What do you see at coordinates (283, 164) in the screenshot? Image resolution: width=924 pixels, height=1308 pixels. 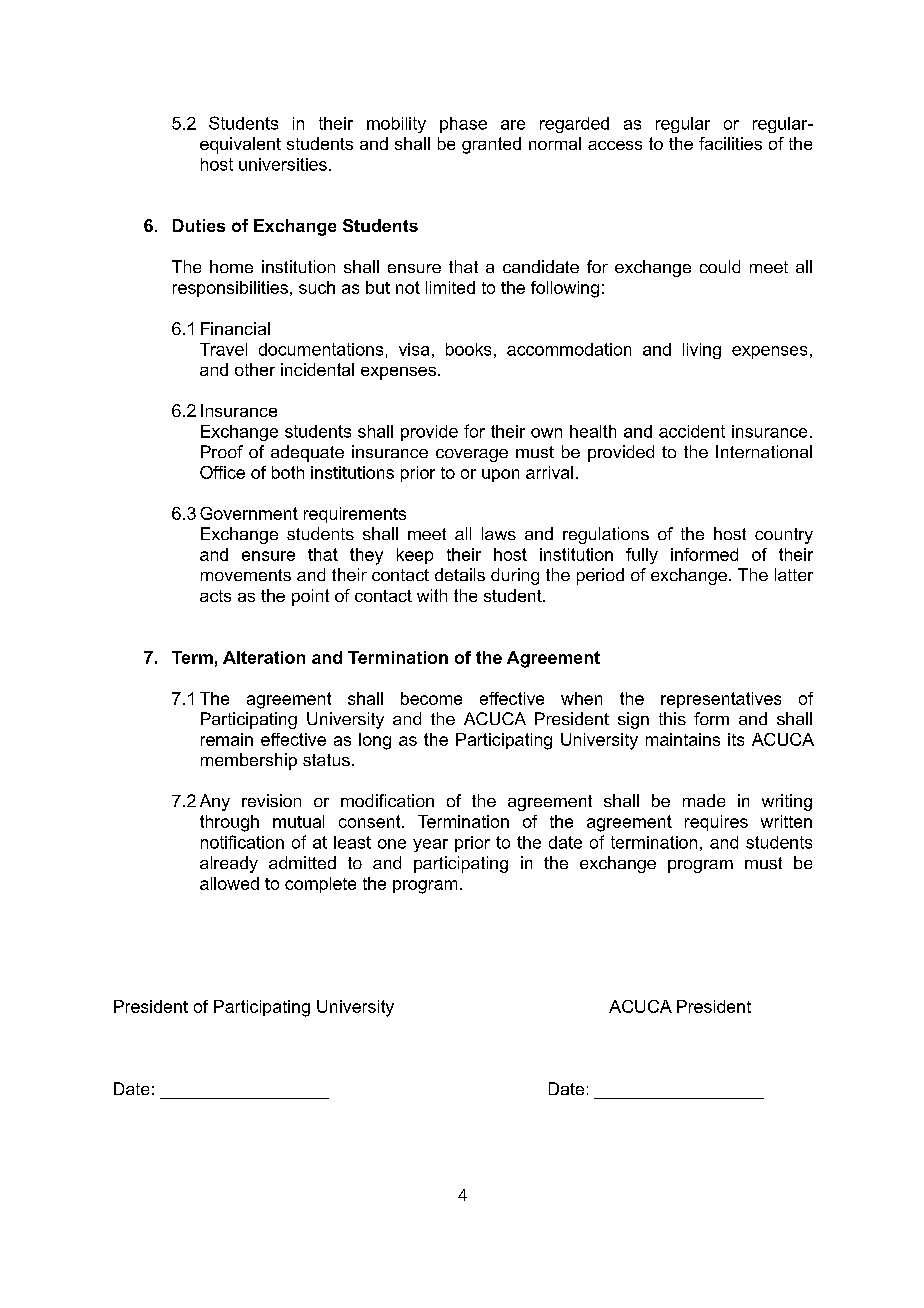 I see `universities` at bounding box center [283, 164].
